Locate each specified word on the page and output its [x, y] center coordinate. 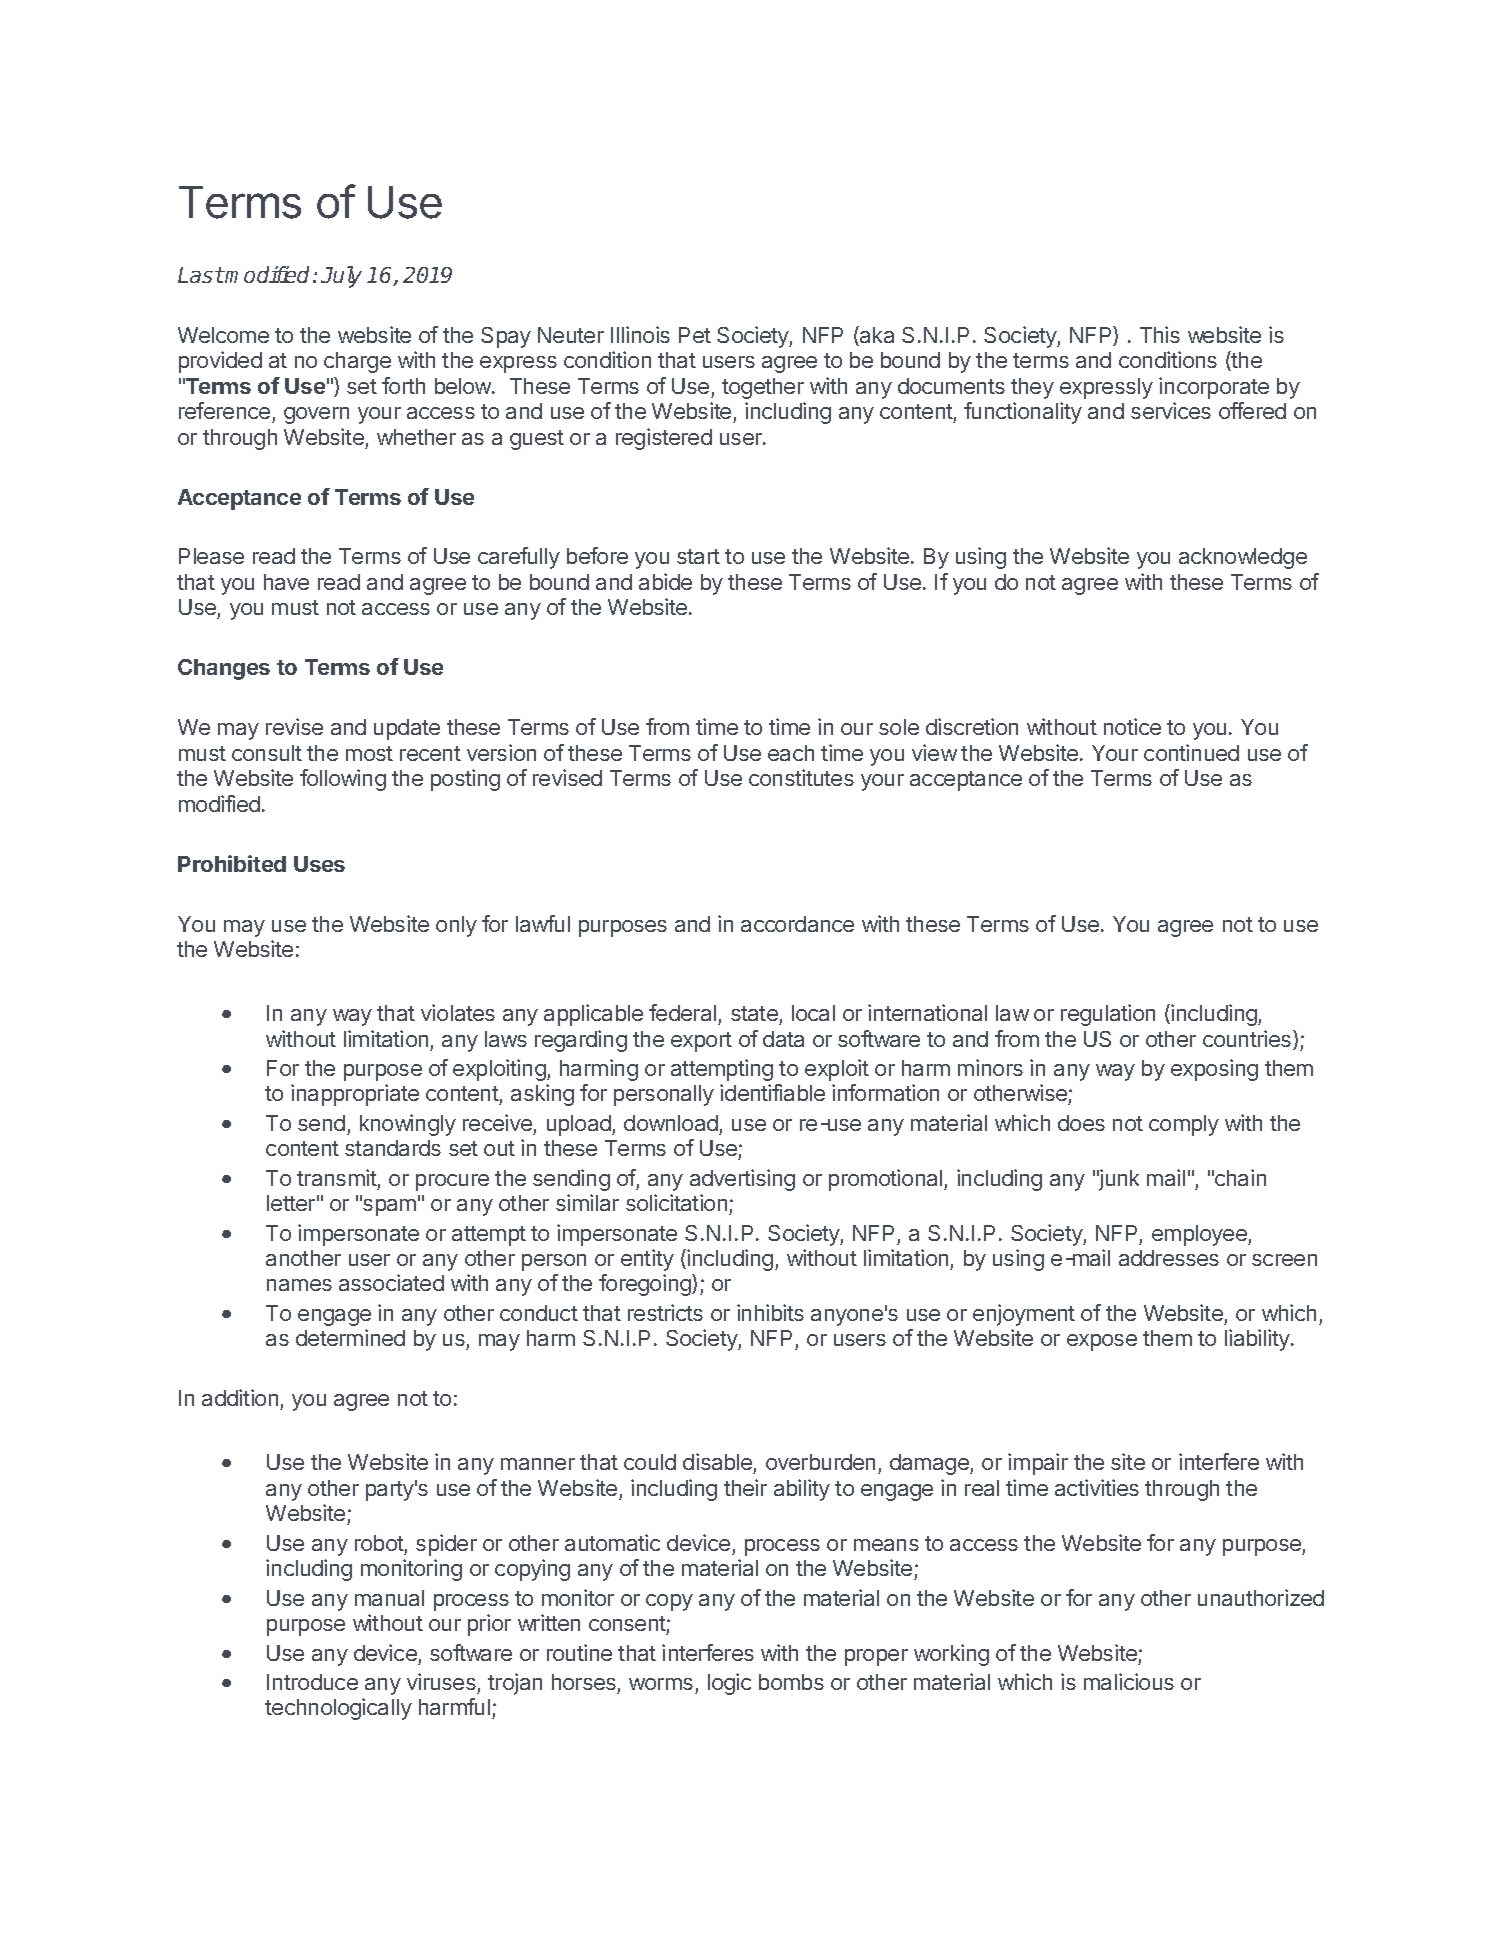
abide [665, 581]
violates [458, 1012]
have [286, 582]
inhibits [770, 1312]
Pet [695, 335]
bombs [791, 1682]
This [1160, 334]
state [754, 1013]
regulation [1108, 1015]
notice [1132, 726]
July [341, 277]
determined [350, 1337]
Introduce [312, 1682]
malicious [1129, 1681]
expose [1102, 1342]
